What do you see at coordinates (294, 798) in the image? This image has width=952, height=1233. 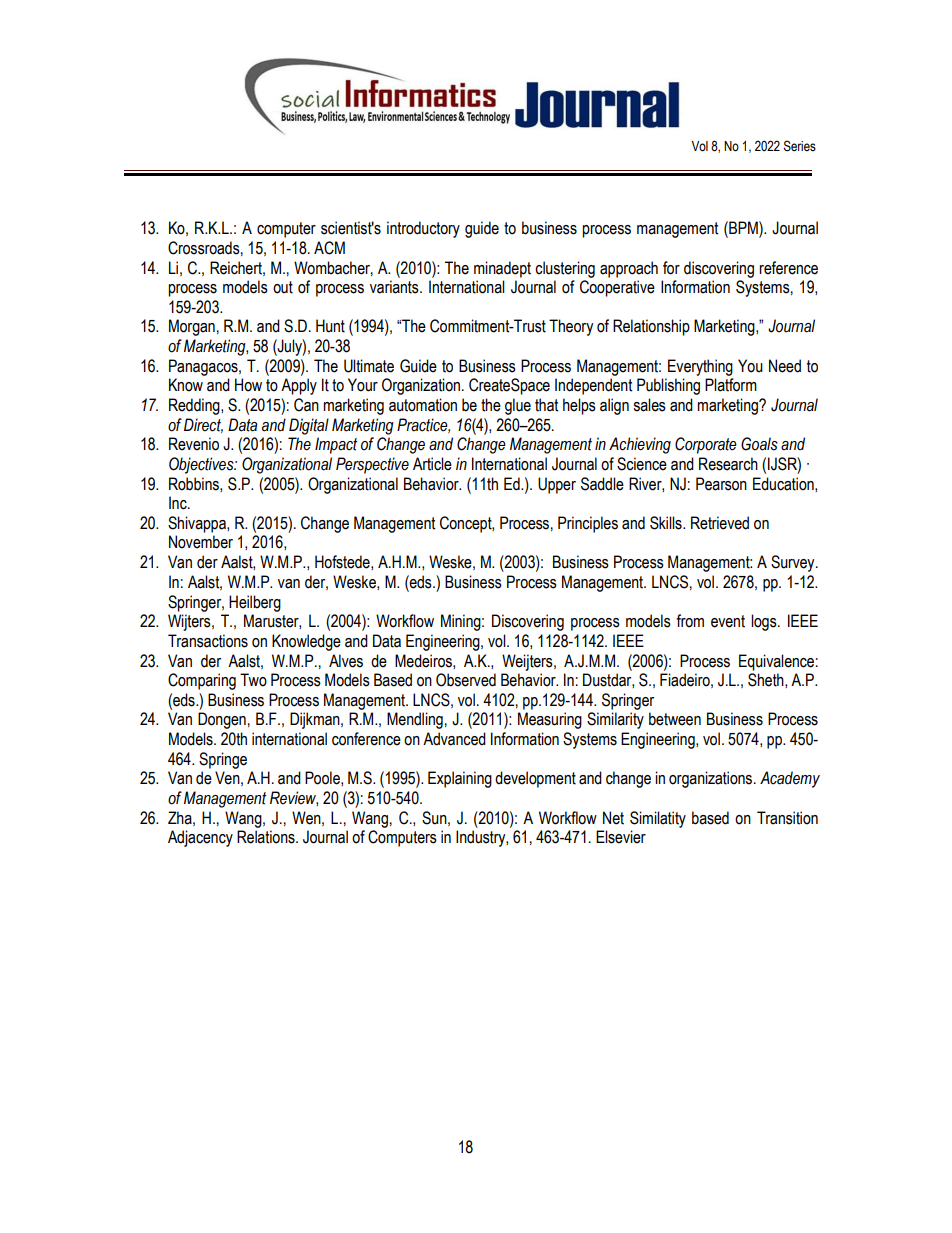 I see `Review` at bounding box center [294, 798].
